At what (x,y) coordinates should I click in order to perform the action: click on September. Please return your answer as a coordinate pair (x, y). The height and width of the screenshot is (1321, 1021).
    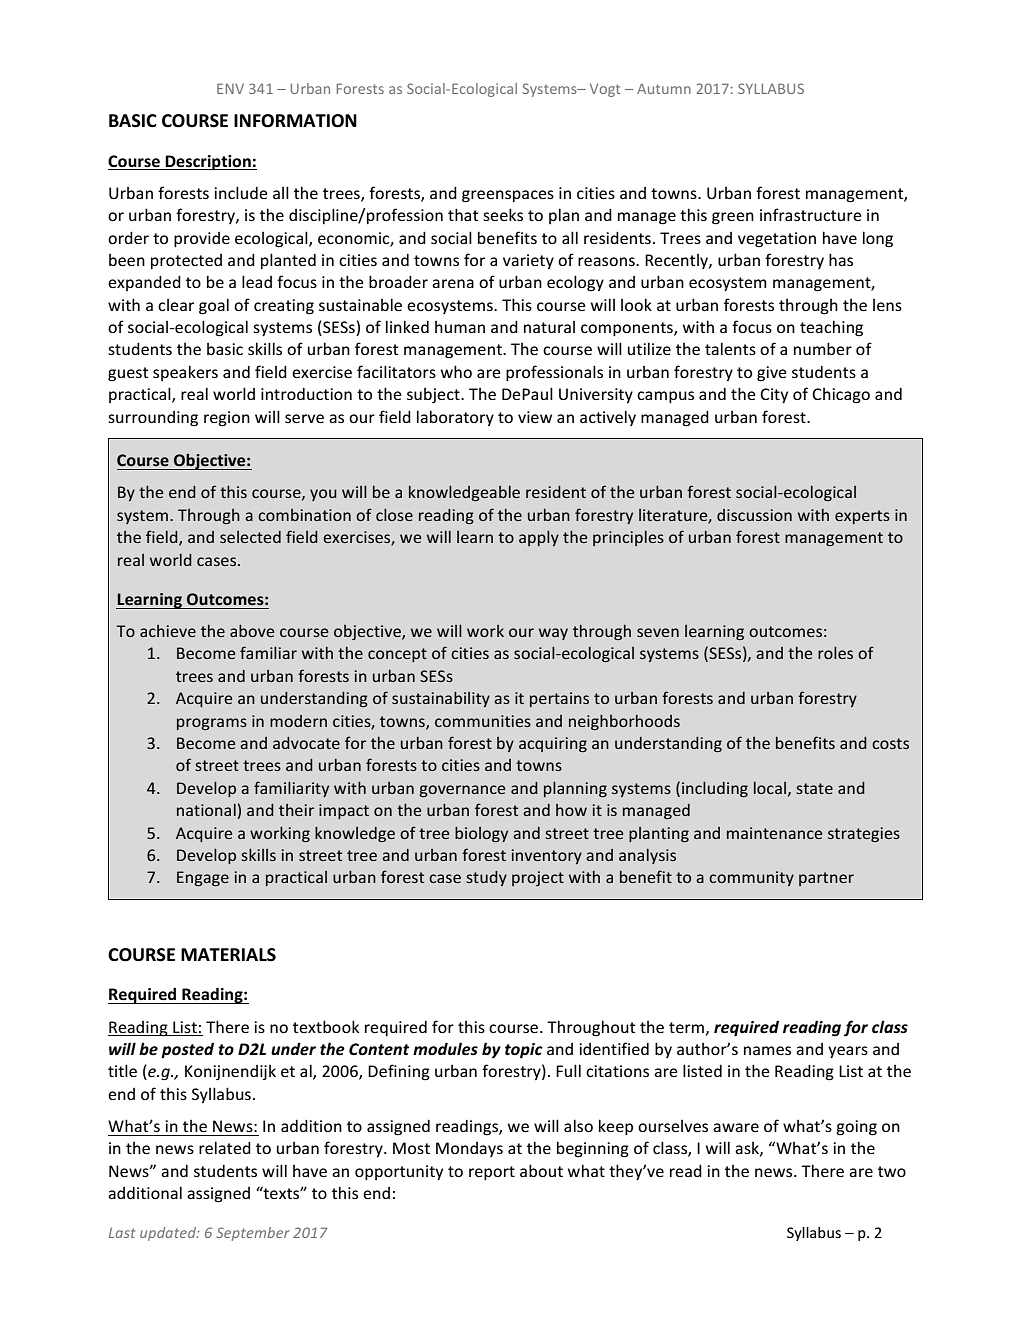
    Looking at the image, I should click on (253, 1234).
